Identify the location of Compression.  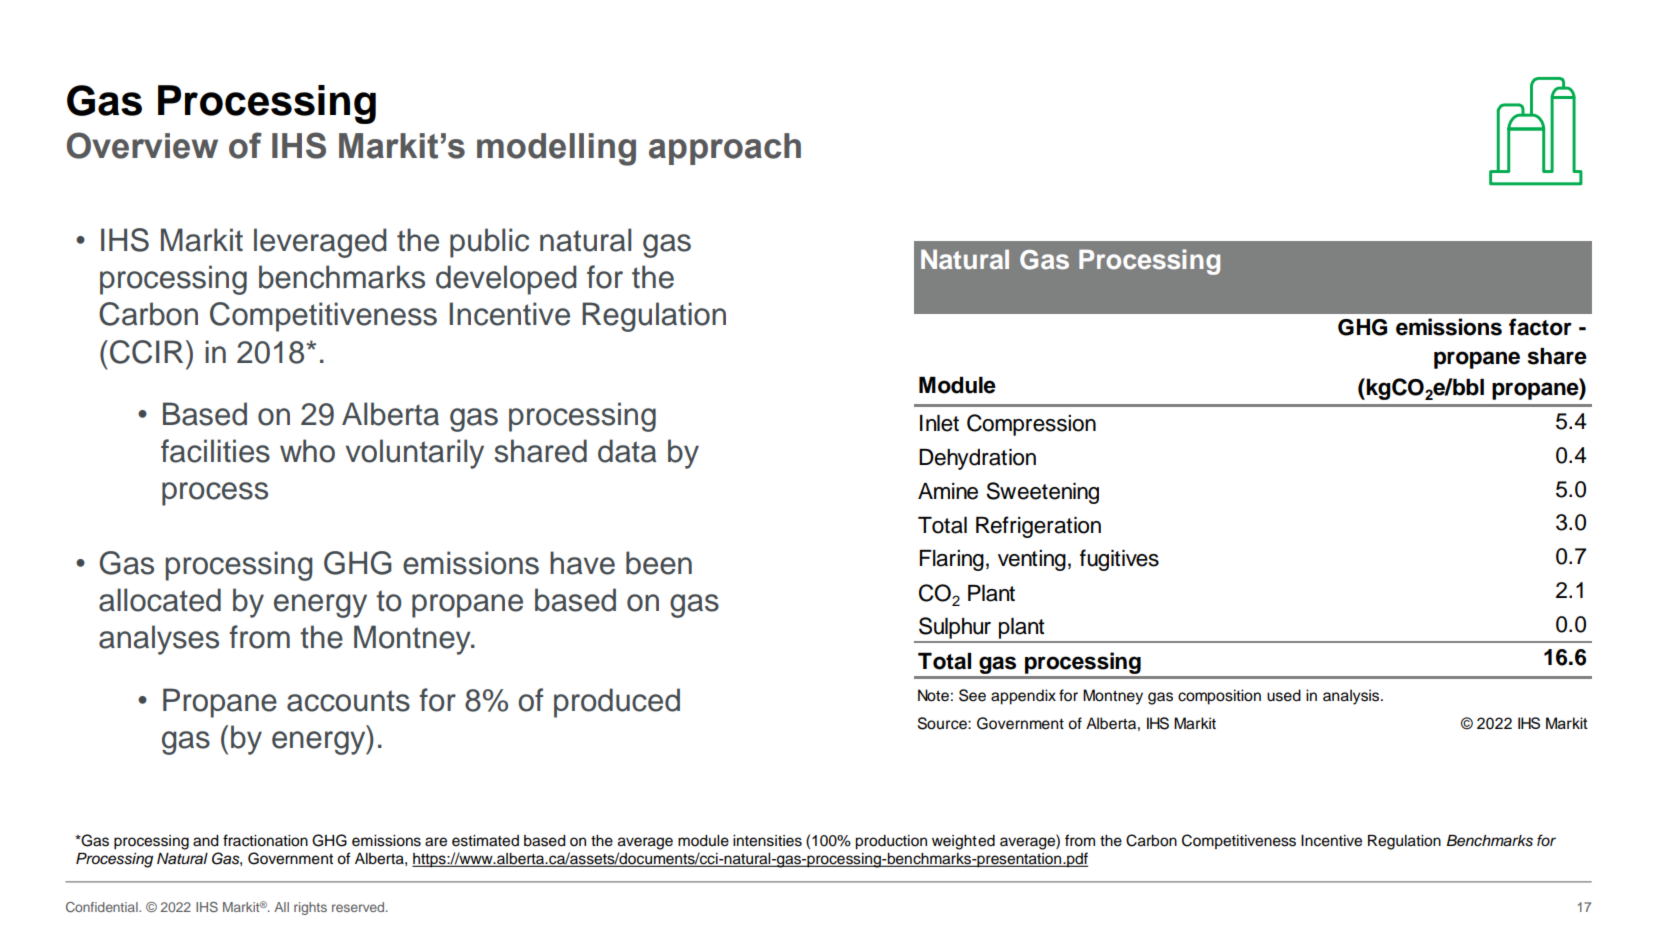
(1031, 425).
